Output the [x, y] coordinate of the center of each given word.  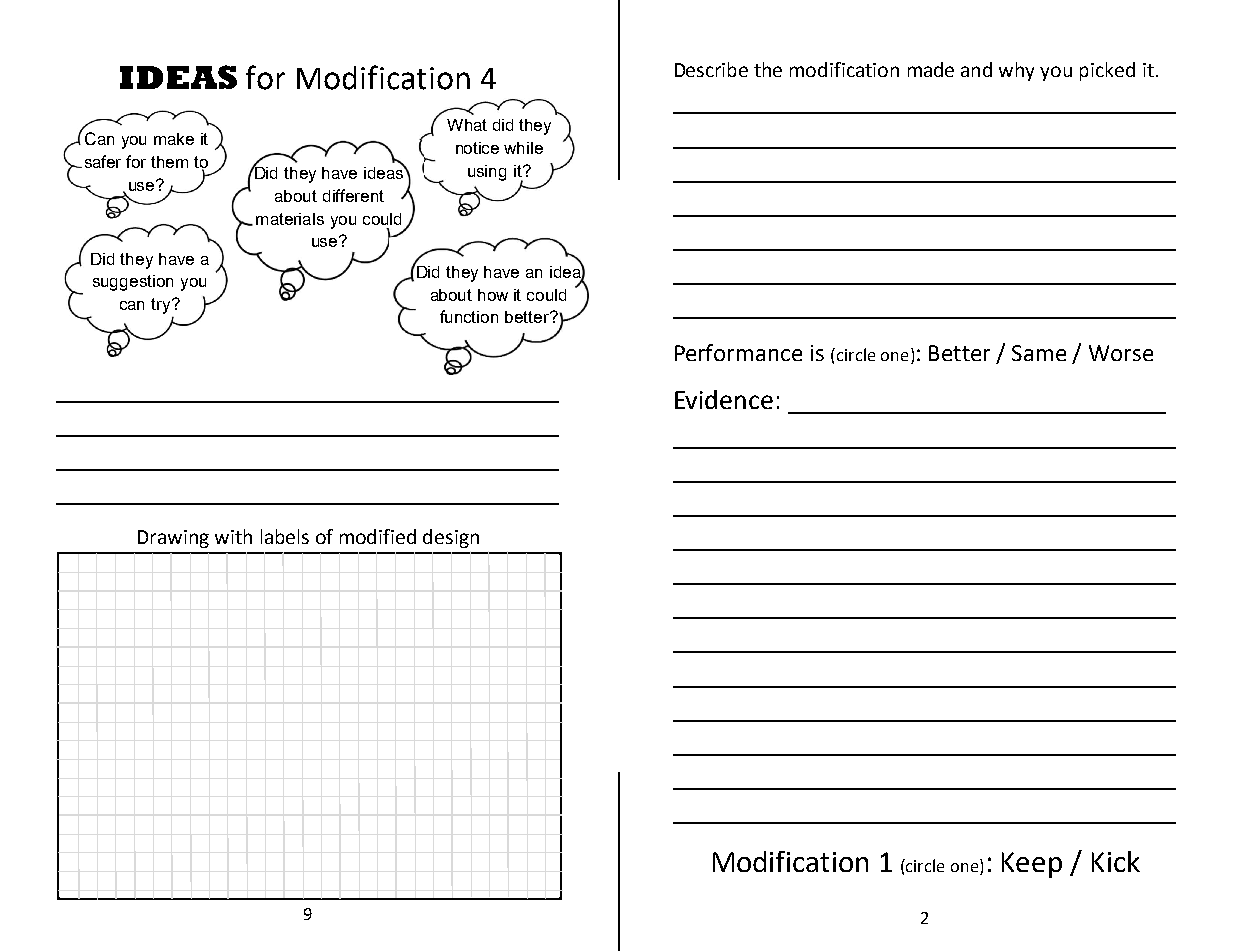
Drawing [173, 539]
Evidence [724, 399]
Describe [711, 69]
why [1016, 71]
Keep [1032, 865]
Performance [738, 352]
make [174, 139]
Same [1039, 353]
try [162, 306]
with [233, 536]
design [451, 538]
